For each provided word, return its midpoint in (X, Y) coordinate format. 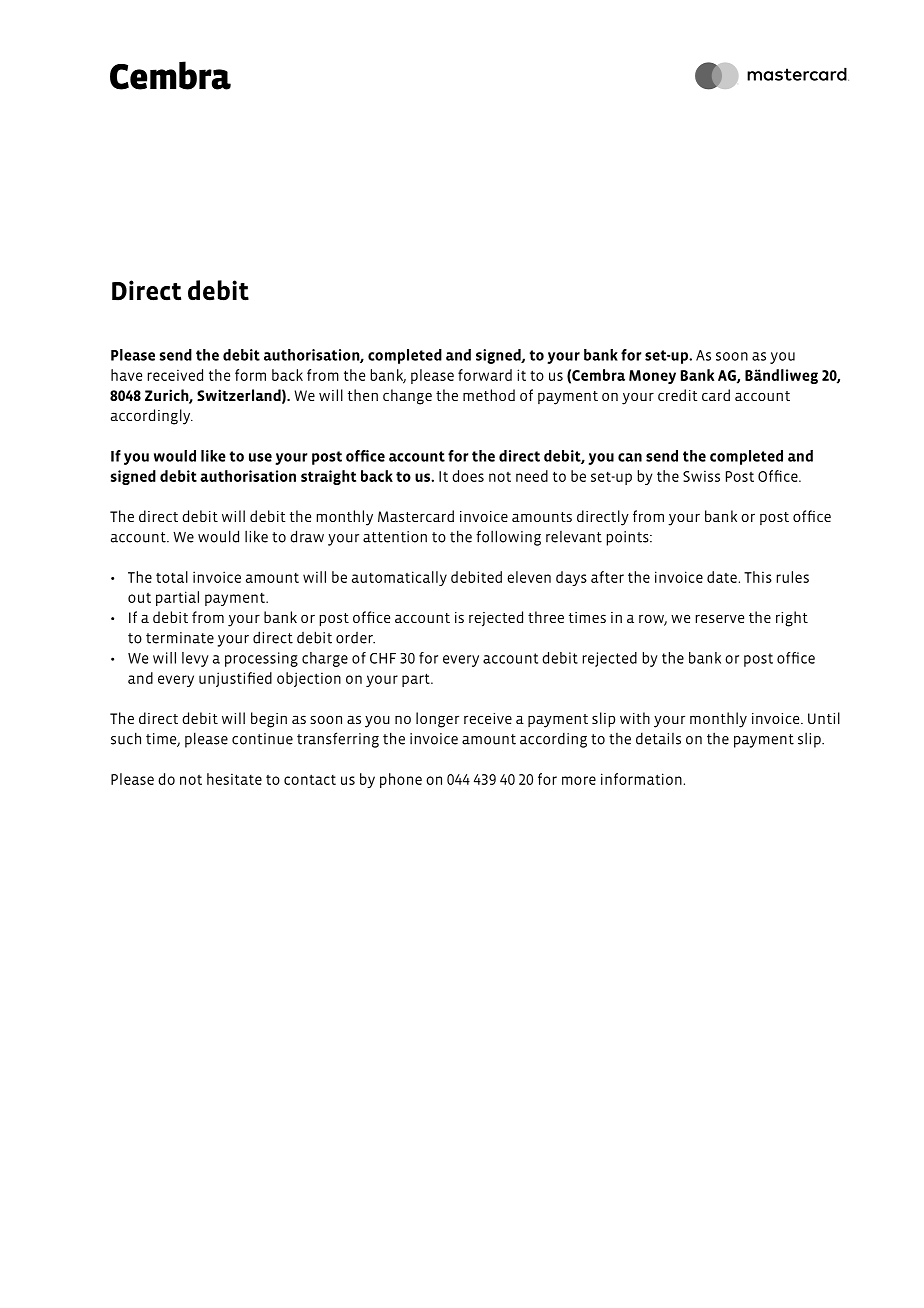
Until (824, 718)
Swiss (701, 476)
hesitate (234, 779)
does (468, 476)
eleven (529, 577)
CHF (383, 658)
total (172, 577)
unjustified (235, 679)
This (758, 577)
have (126, 375)
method (489, 395)
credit (677, 395)
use (260, 457)
